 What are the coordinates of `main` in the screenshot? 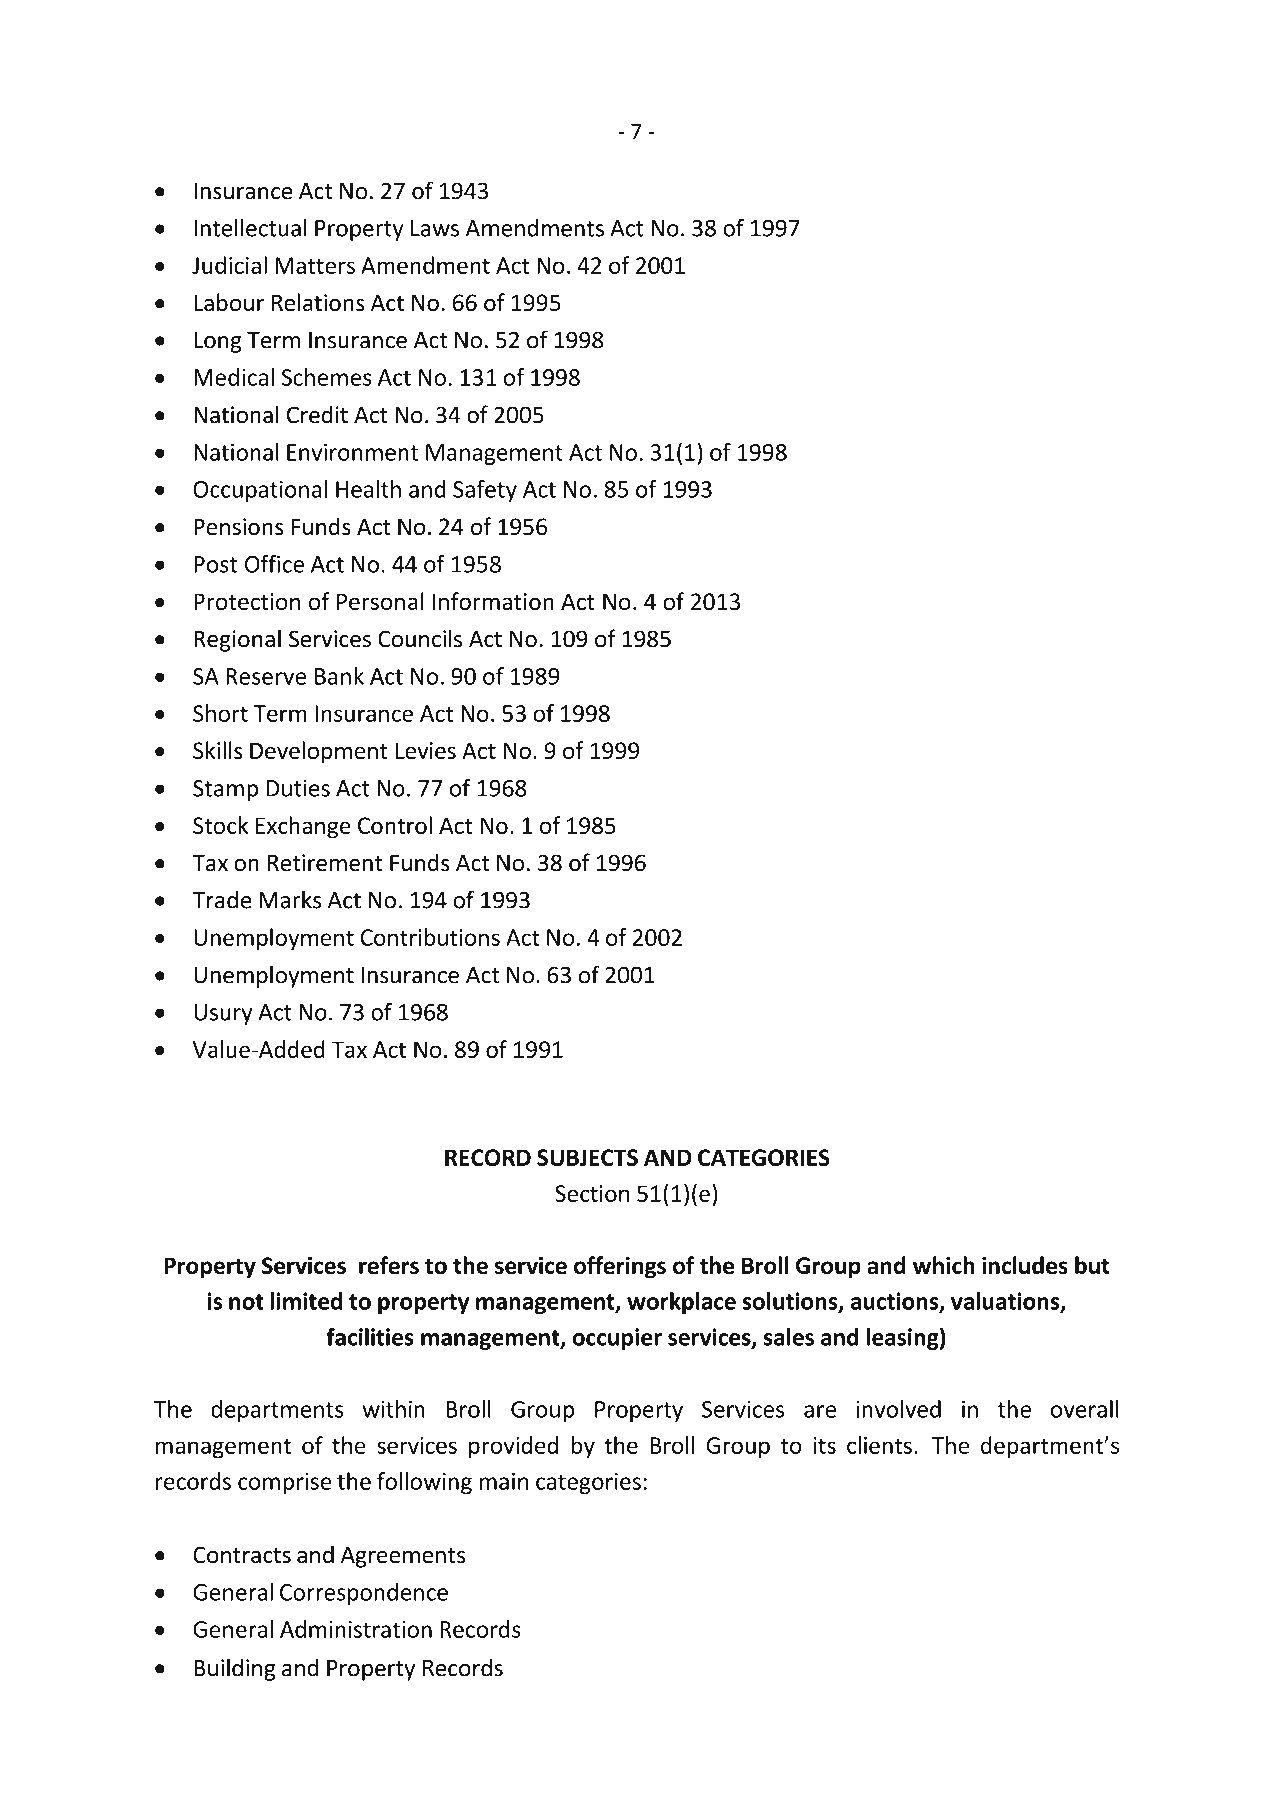 It's located at (504, 1481).
